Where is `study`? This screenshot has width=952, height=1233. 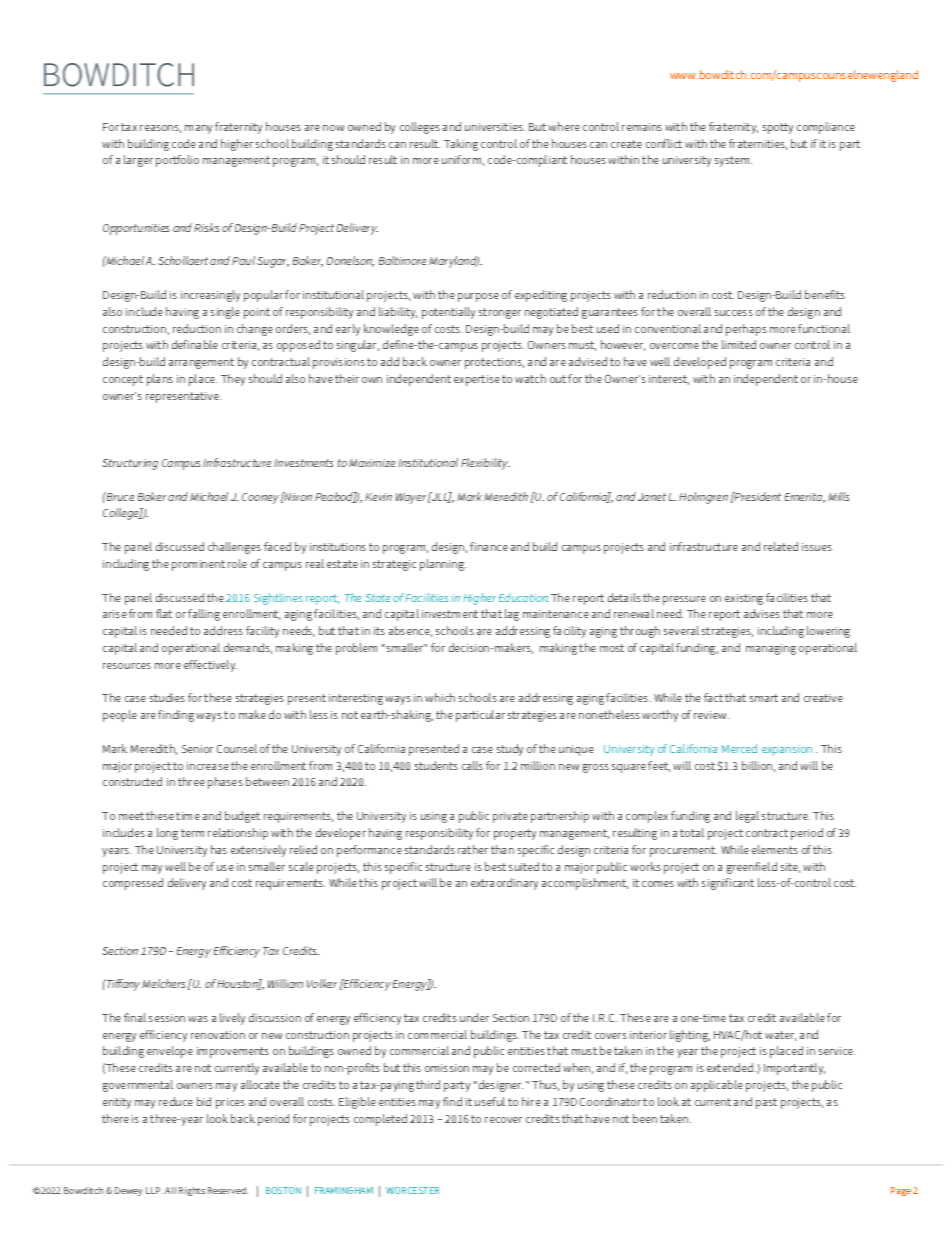
study is located at coordinates (510, 750).
